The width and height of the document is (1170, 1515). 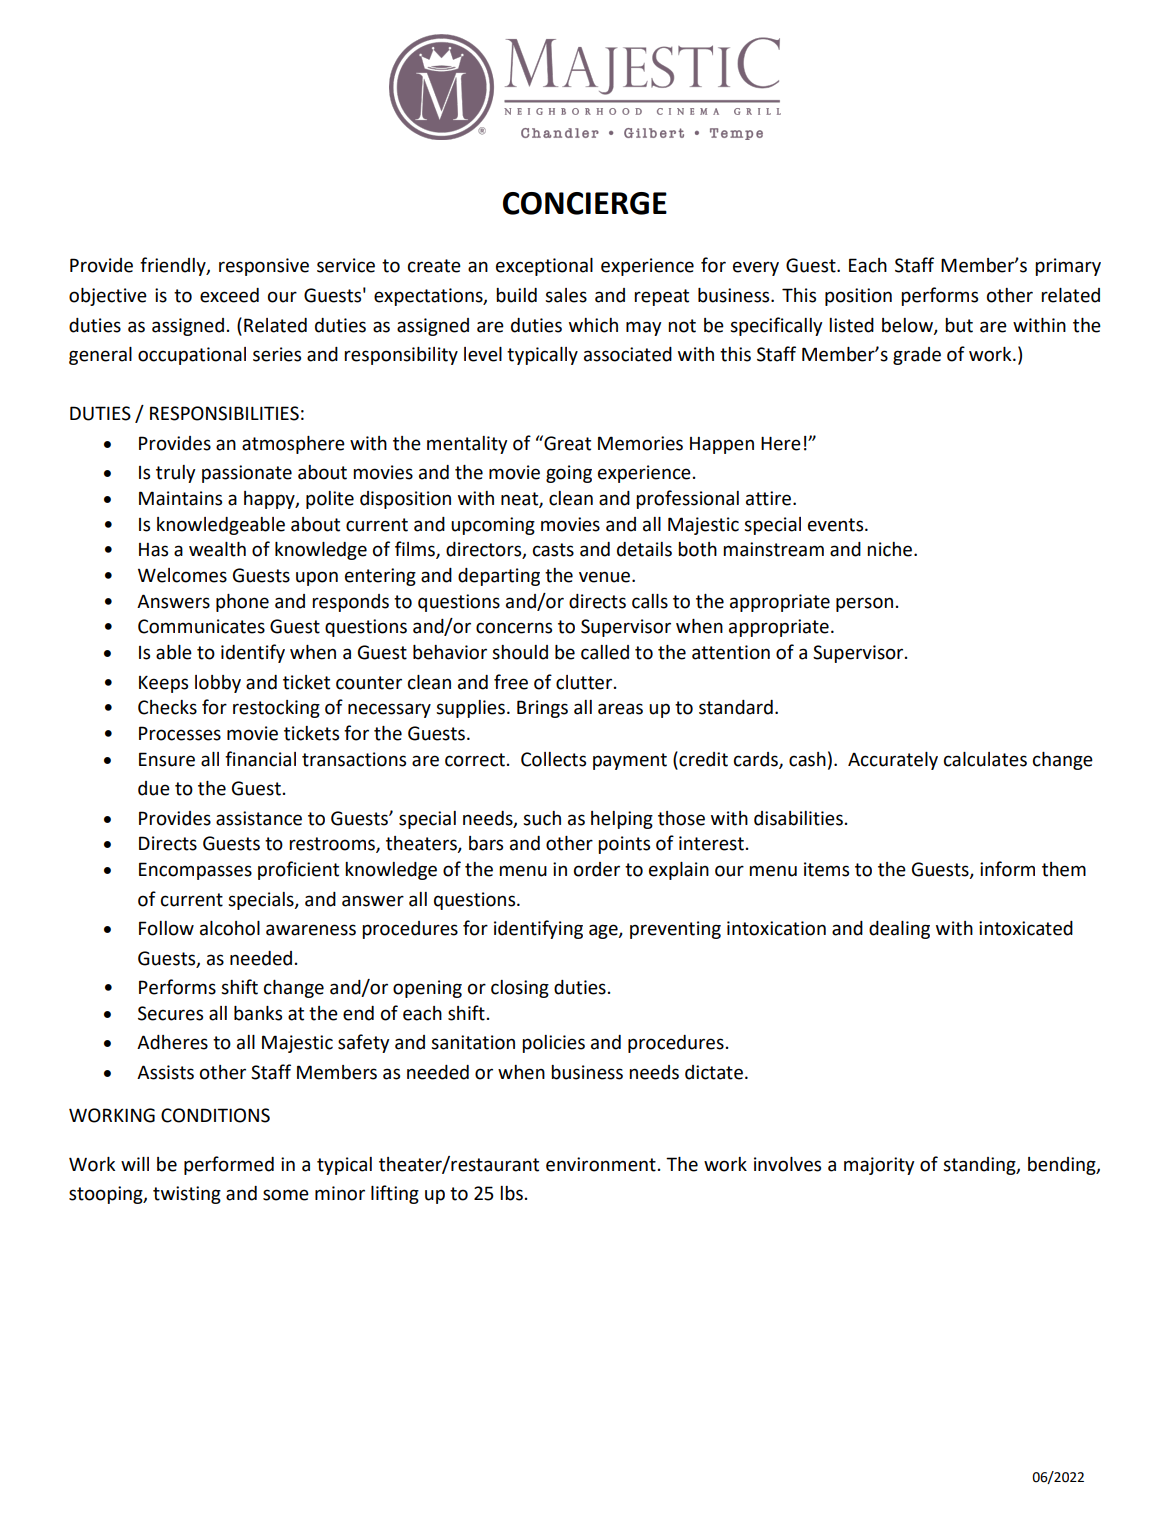 What do you see at coordinates (264, 267) in the document?
I see `responsive` at bounding box center [264, 267].
